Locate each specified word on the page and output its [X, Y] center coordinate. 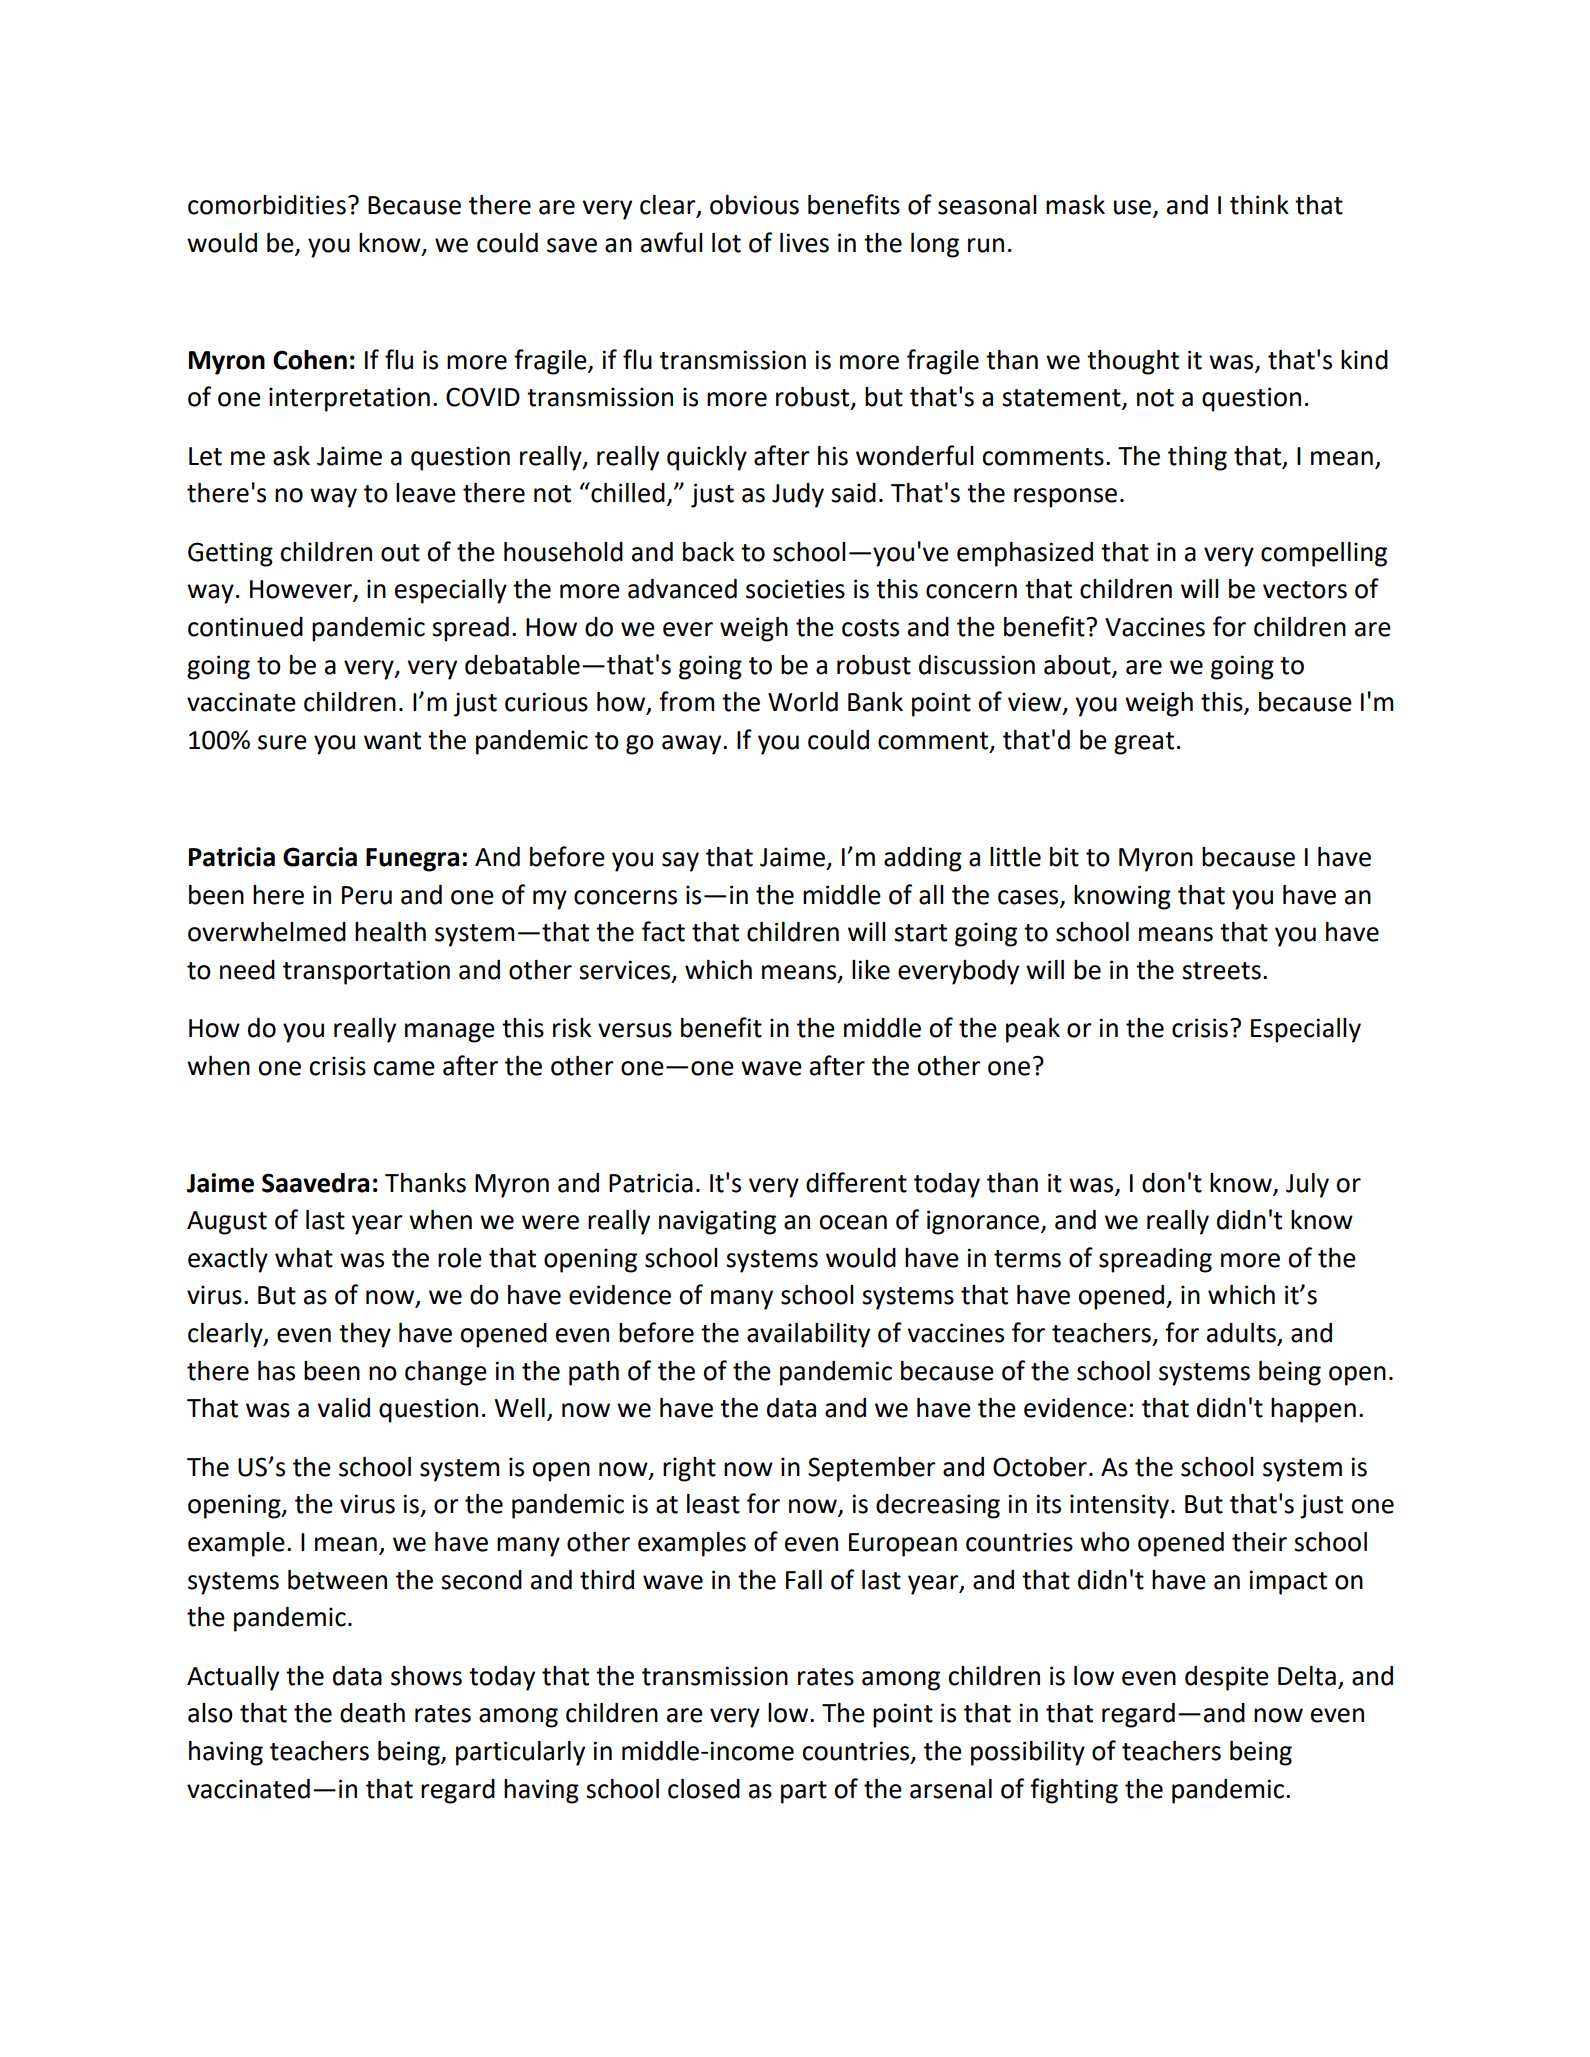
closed [704, 1789]
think [1259, 205]
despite [1227, 1678]
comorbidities [267, 205]
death [372, 1713]
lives [804, 243]
